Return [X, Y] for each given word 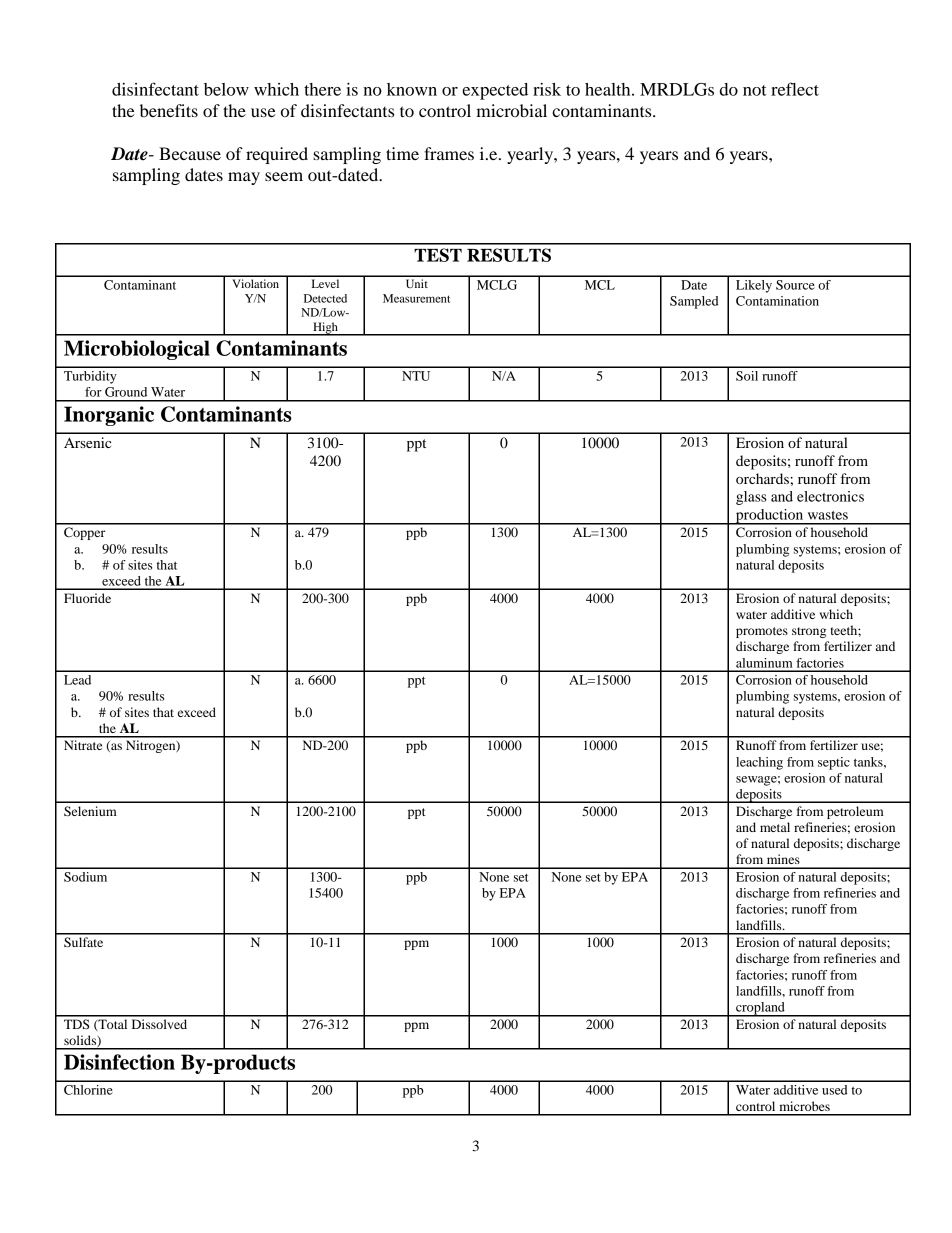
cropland [760, 1009]
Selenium [90, 811]
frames [449, 153]
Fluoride [87, 598]
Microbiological [137, 350]
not [755, 90]
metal [775, 827]
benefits [169, 110]
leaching [759, 763]
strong [809, 632]
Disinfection [119, 1062]
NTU [416, 376]
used [834, 1090]
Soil [747, 376]
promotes [762, 632]
